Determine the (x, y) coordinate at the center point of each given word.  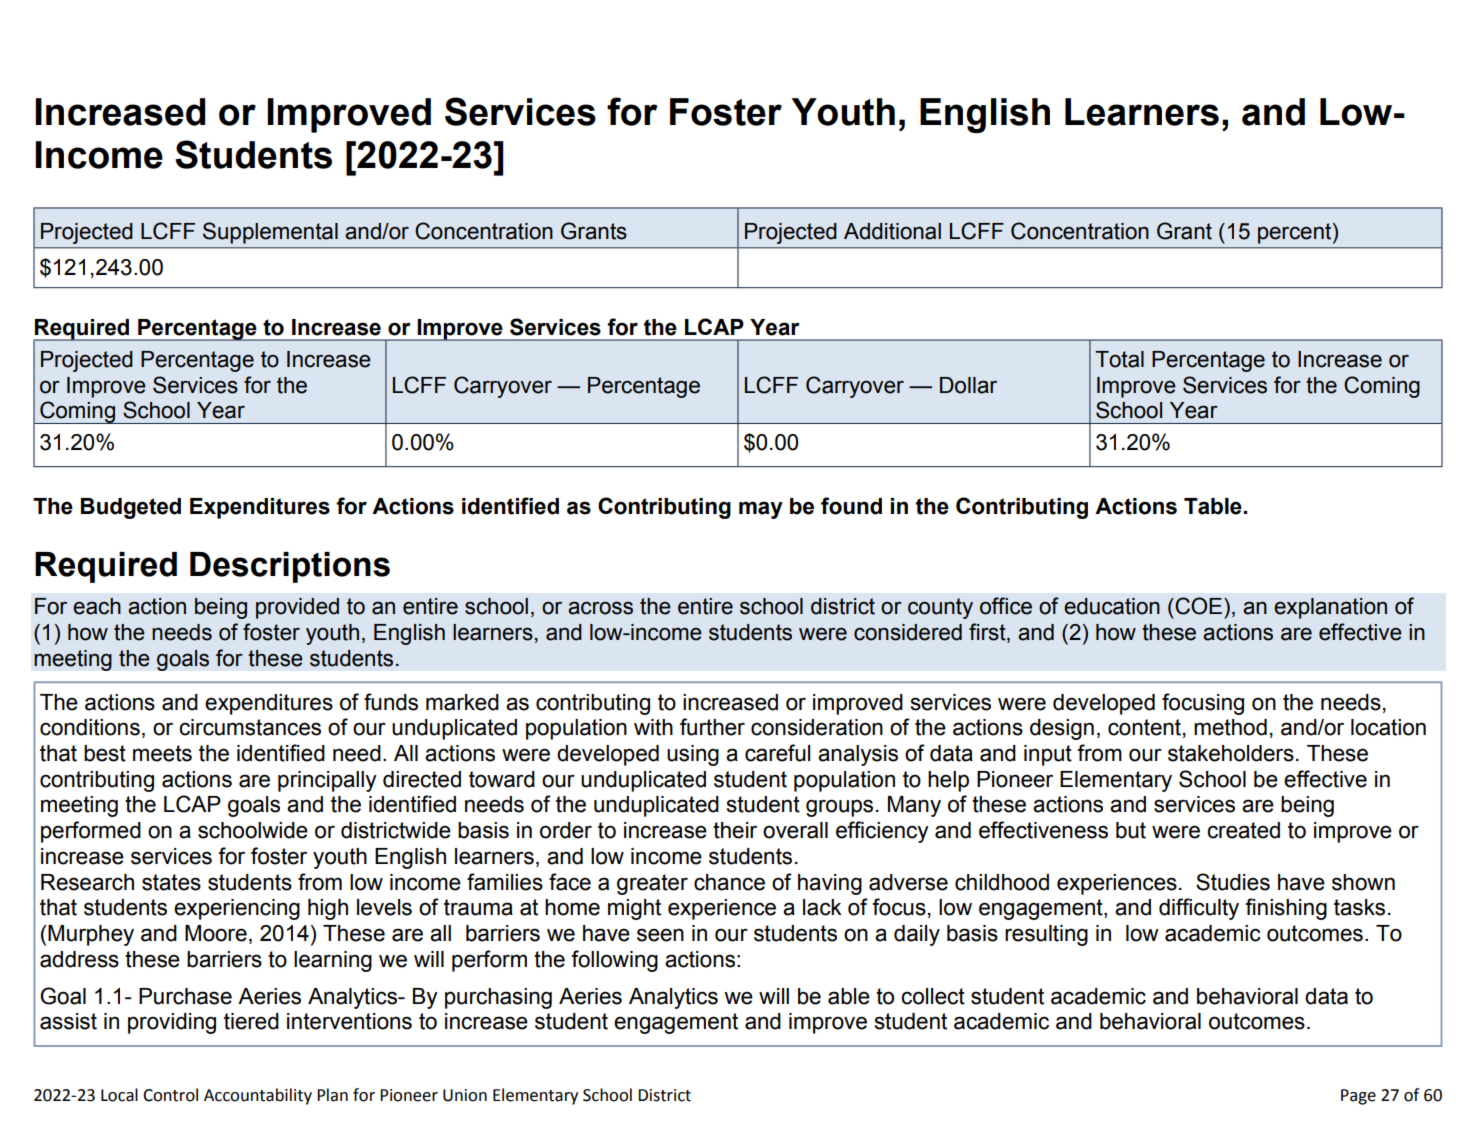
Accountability (258, 1096)
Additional (892, 231)
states (171, 882)
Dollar (968, 385)
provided (297, 608)
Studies (1233, 882)
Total (1119, 359)
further (712, 727)
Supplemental (270, 233)
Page (1358, 1097)
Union (465, 1095)
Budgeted (131, 508)
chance (729, 882)
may (761, 510)
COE (1197, 606)
